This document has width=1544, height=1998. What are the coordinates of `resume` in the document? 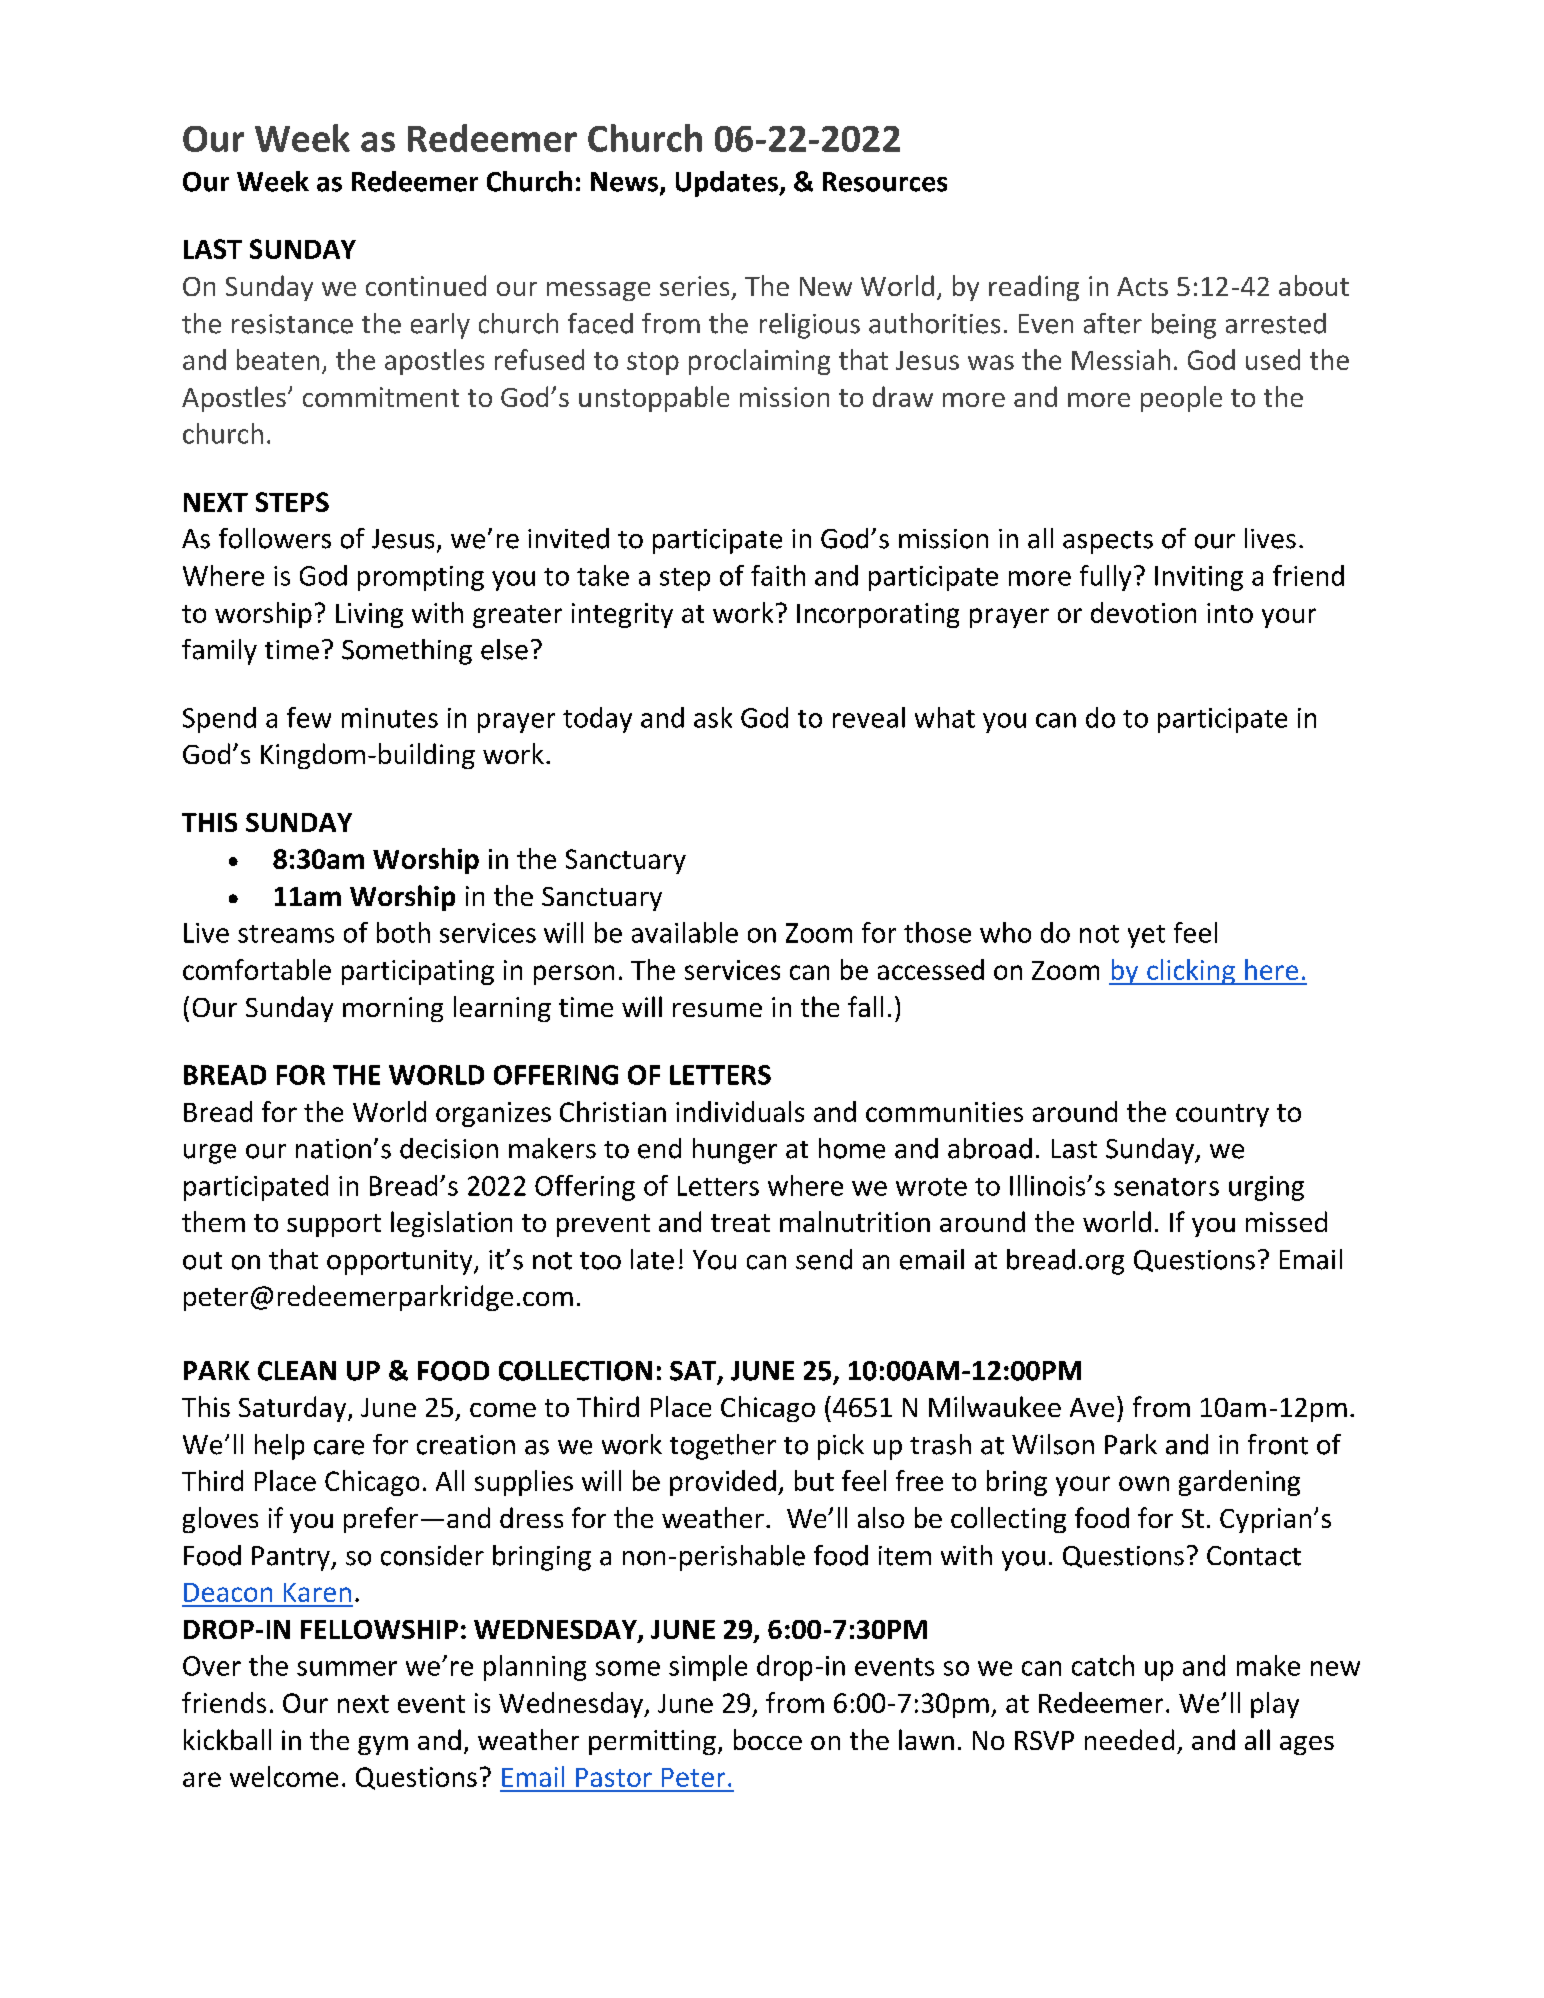 It's located at (717, 1010).
